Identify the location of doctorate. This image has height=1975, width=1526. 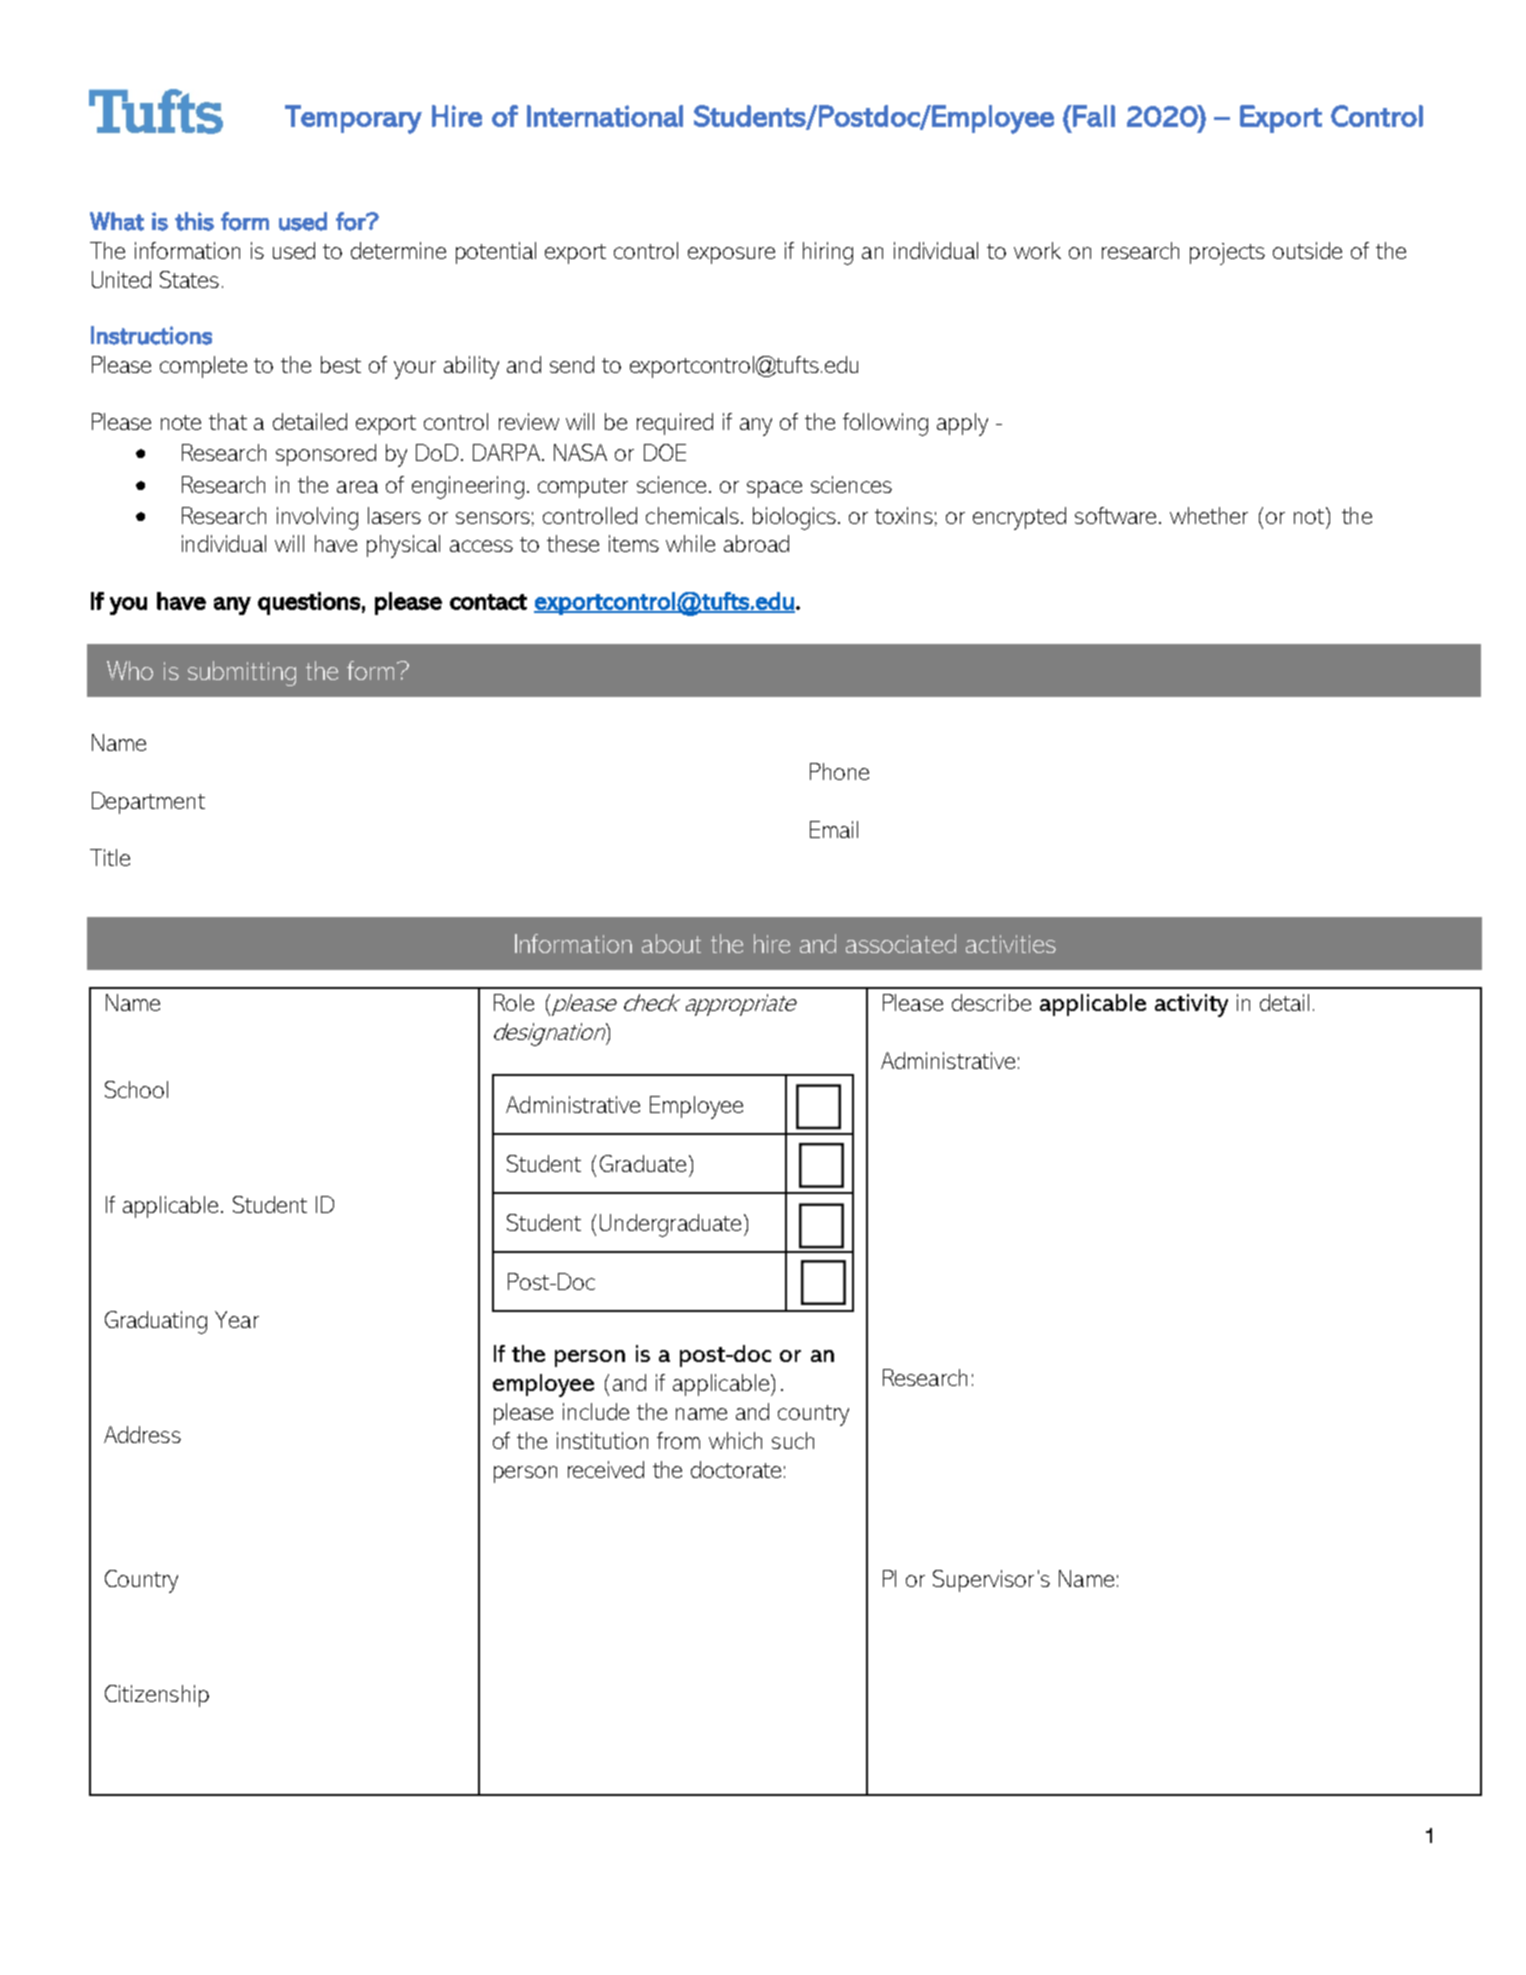
(736, 1469).
